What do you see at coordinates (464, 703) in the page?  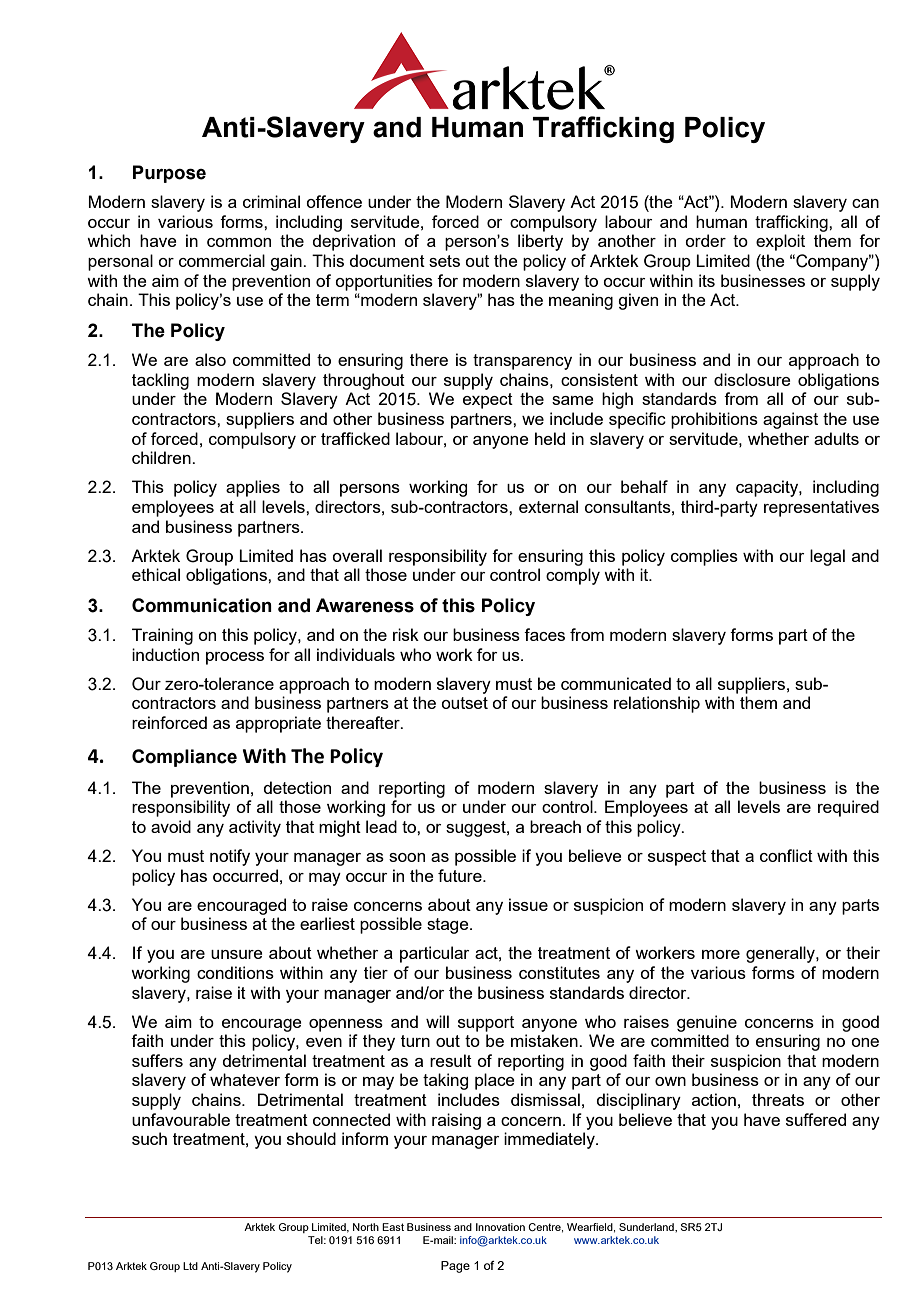 I see `outset` at bounding box center [464, 703].
